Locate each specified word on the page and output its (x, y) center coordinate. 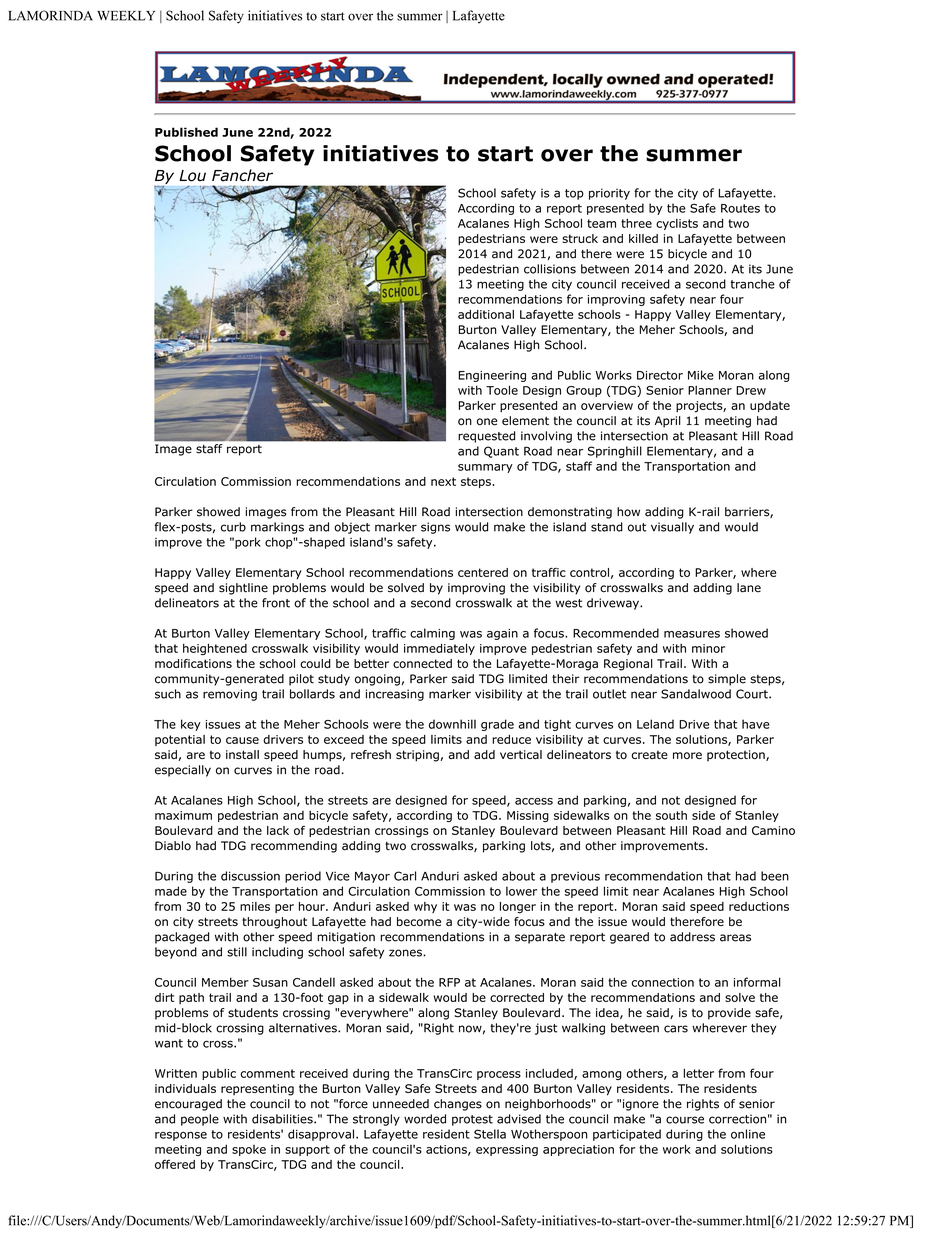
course (685, 1120)
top (574, 194)
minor (708, 648)
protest (472, 1120)
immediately (439, 649)
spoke (249, 1150)
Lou (192, 176)
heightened (215, 649)
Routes (740, 208)
